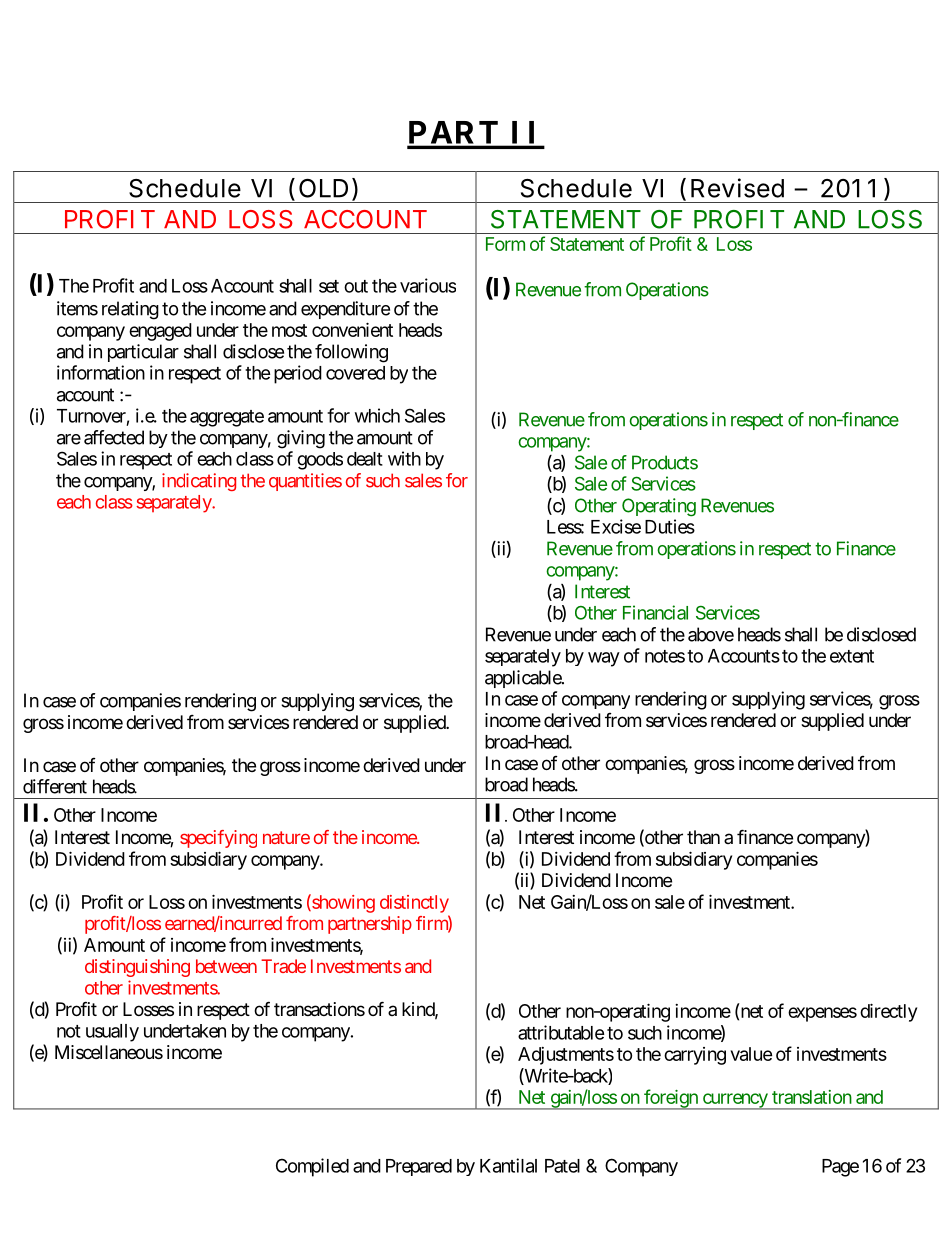 This screenshot has height=1233, width=952. Describe the element at coordinates (404, 458) in the screenshot. I see `with` at that location.
